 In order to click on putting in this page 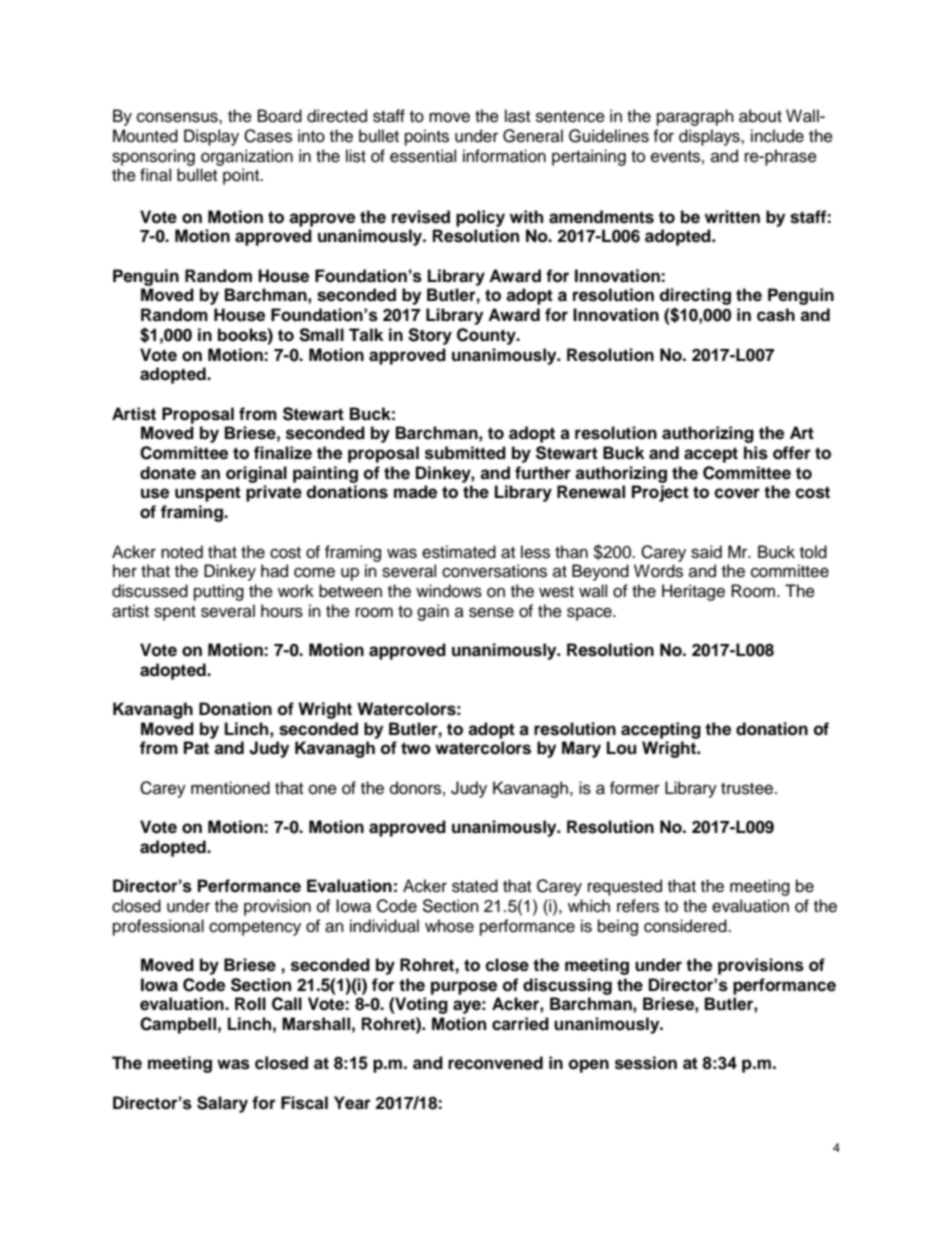, I will do `click(219, 592)`.
